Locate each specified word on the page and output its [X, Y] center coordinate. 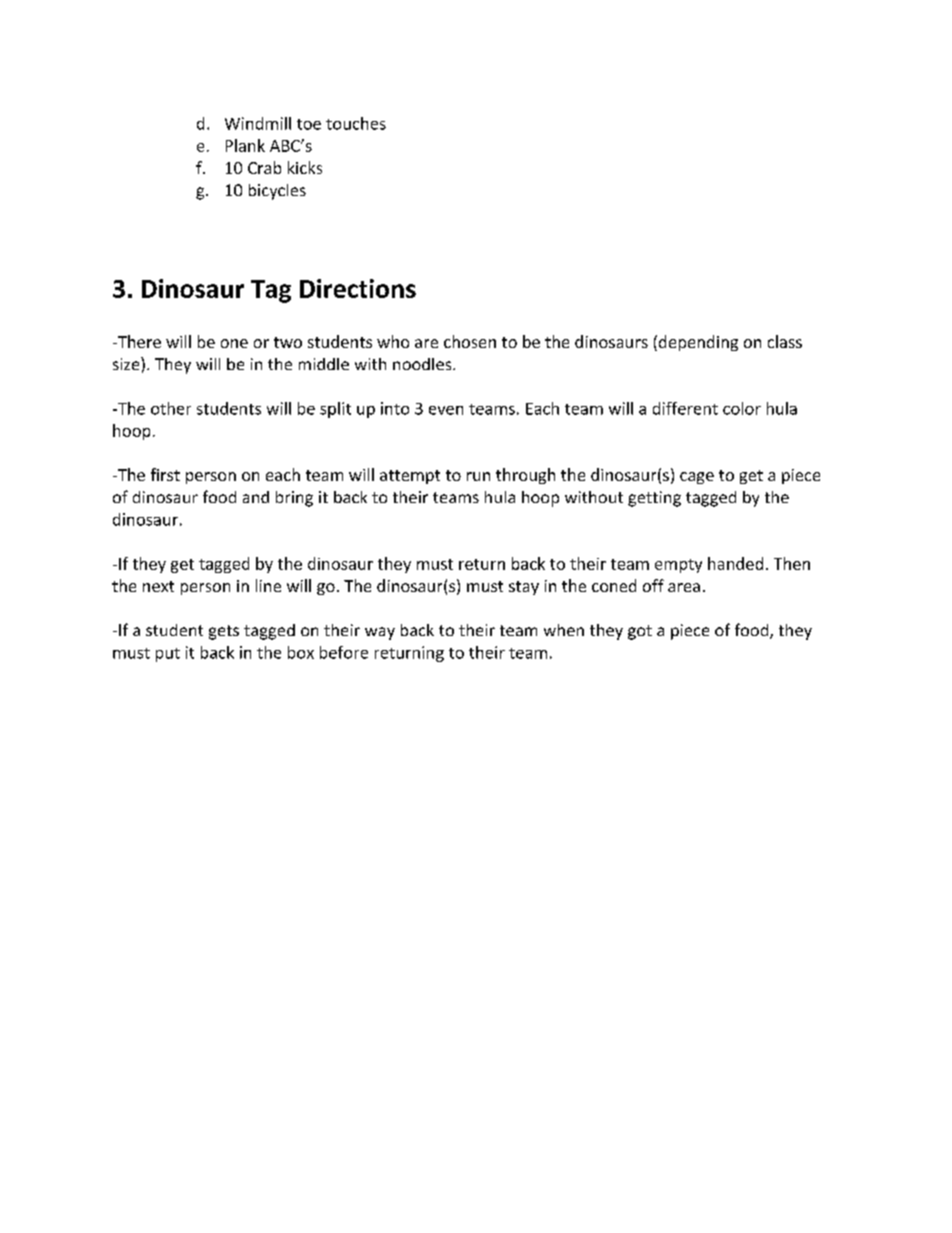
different [685, 408]
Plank [245, 145]
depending [697, 343]
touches [356, 123]
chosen [470, 341]
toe [309, 124]
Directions [358, 288]
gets [224, 632]
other [171, 408]
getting [654, 499]
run [478, 476]
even [446, 410]
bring [294, 499]
